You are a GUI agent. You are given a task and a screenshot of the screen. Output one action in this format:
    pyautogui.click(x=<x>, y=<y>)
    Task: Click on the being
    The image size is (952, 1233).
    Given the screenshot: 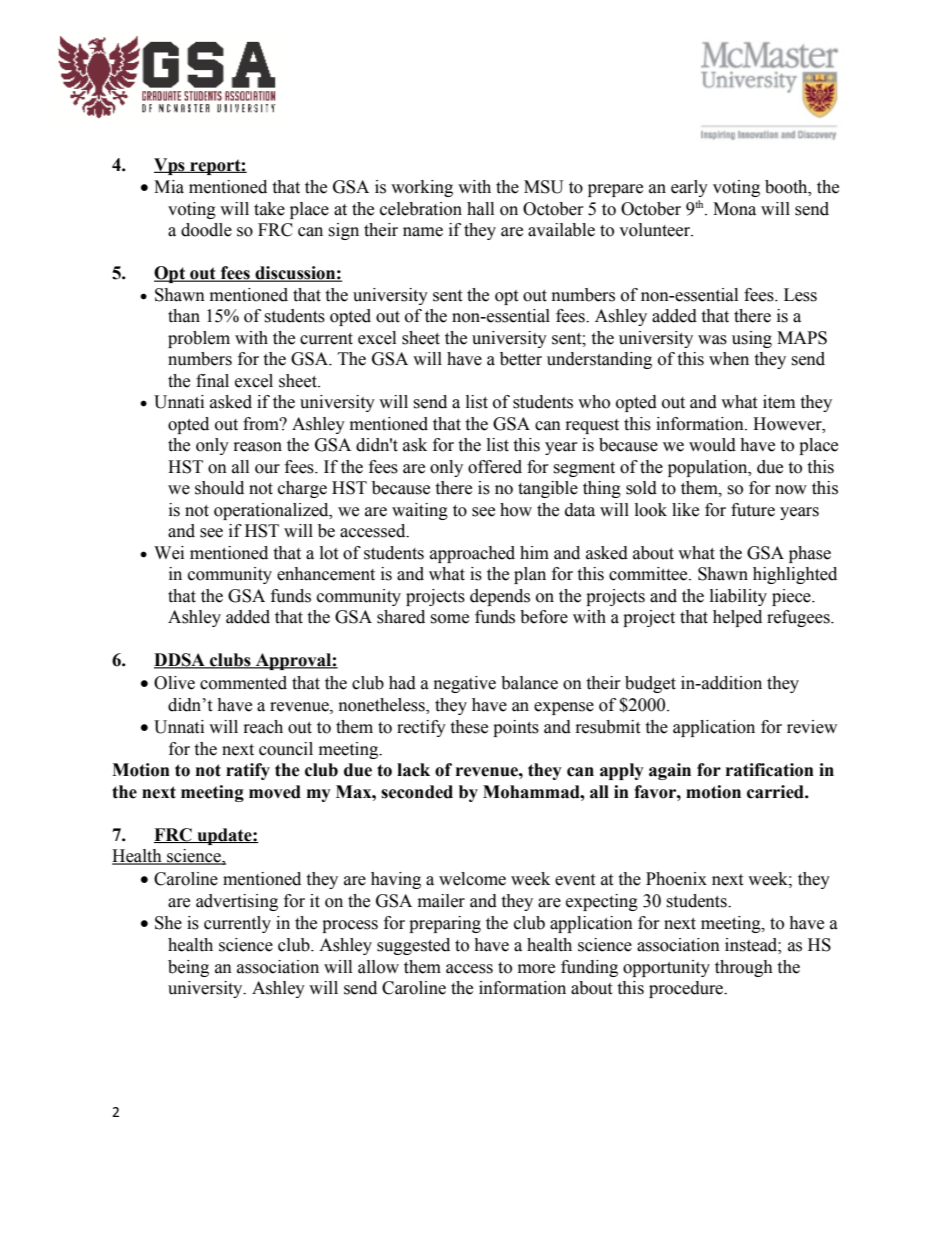 What is the action you would take?
    pyautogui.click(x=188, y=968)
